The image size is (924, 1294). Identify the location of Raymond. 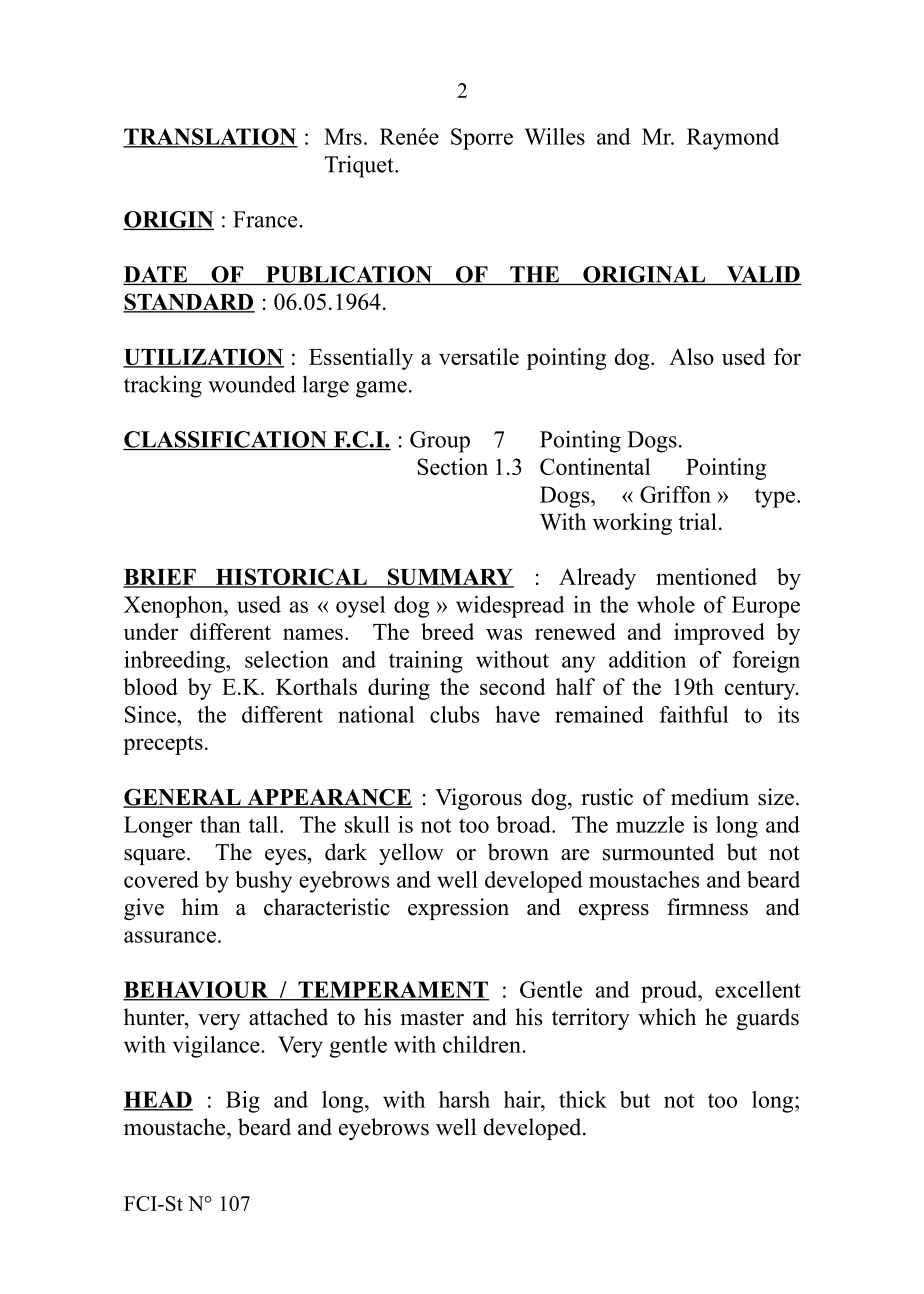
(733, 139).
